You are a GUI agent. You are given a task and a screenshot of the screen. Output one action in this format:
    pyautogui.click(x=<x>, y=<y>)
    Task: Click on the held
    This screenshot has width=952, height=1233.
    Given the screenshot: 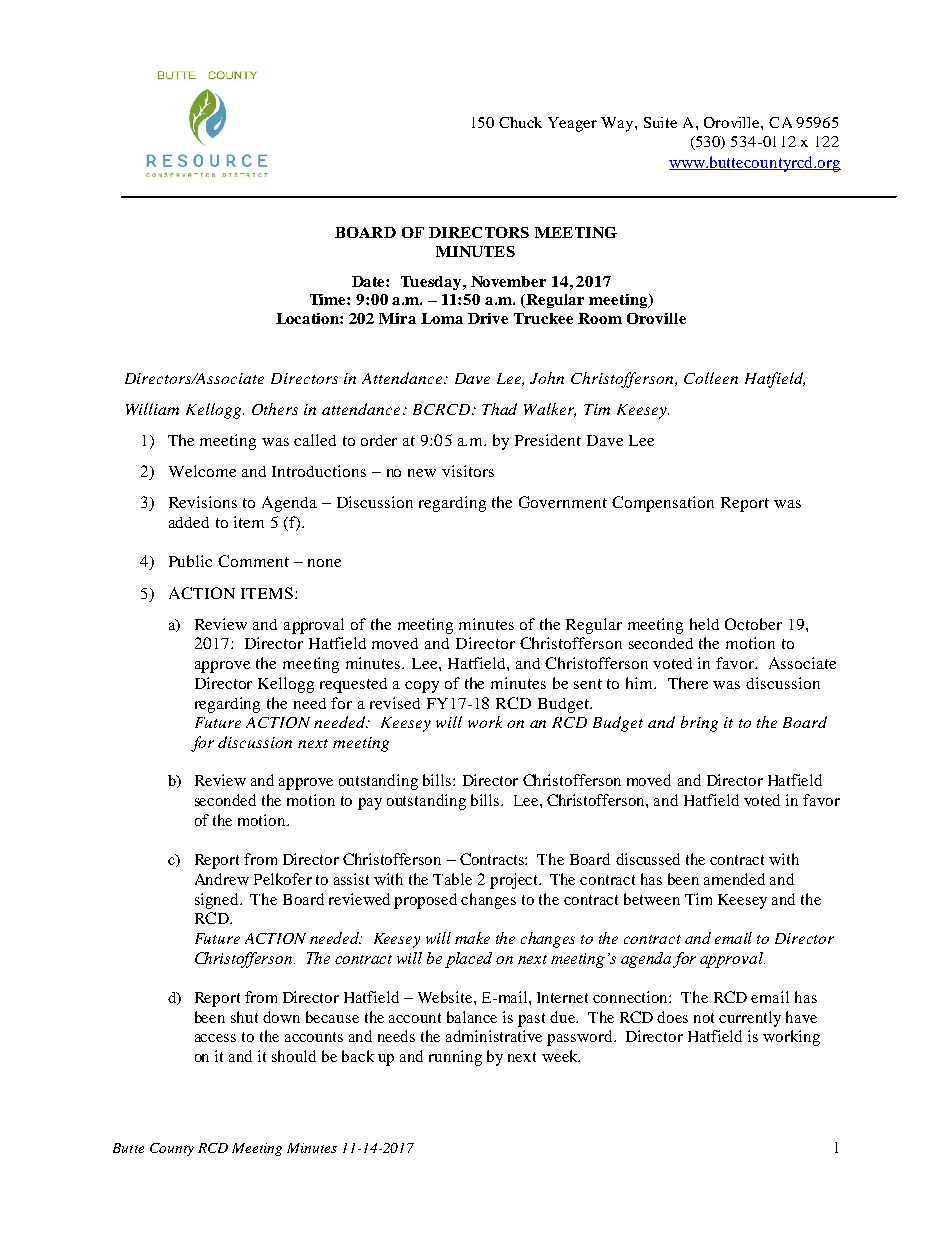 What is the action you would take?
    pyautogui.click(x=704, y=624)
